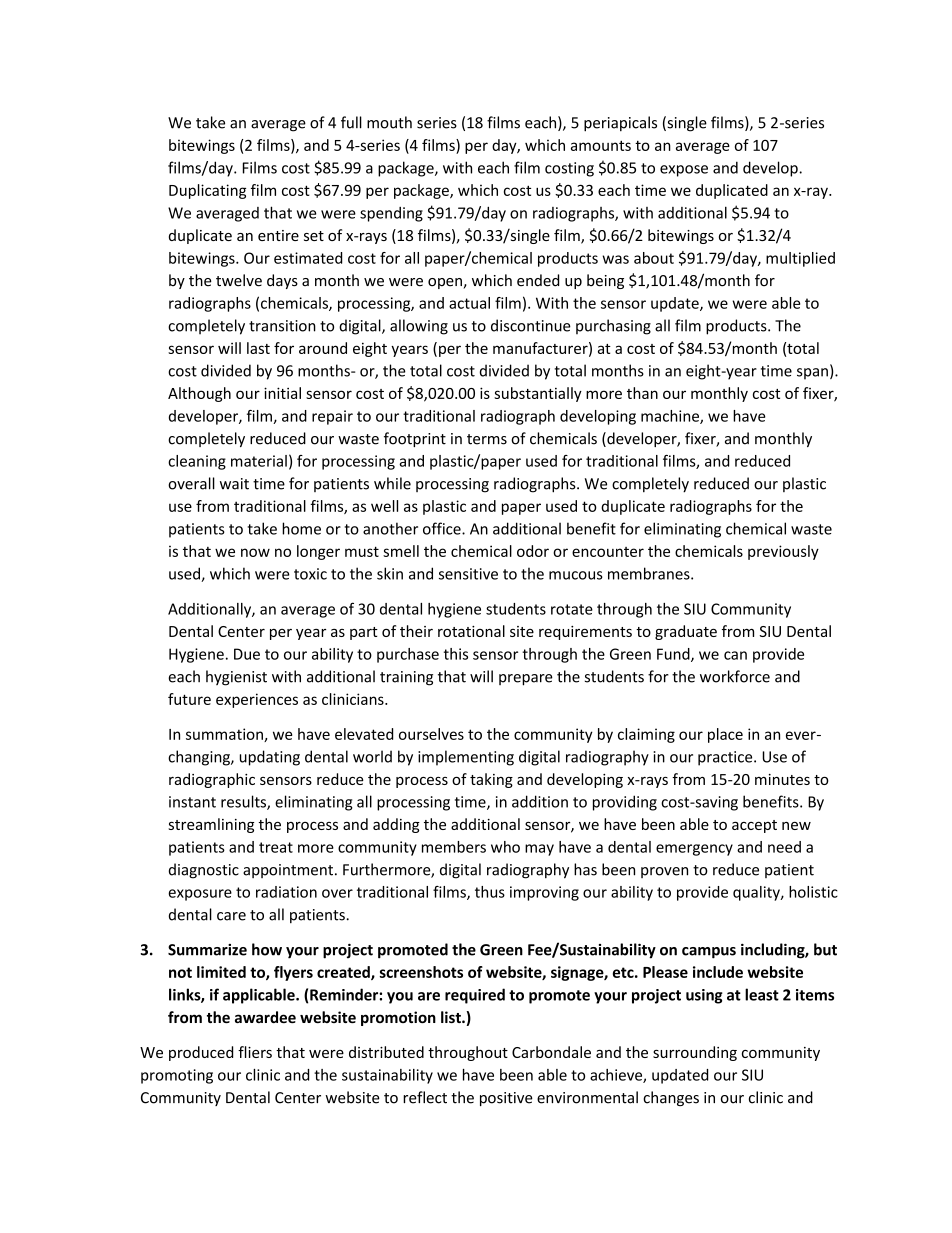 The image size is (952, 1233). Describe the element at coordinates (671, 417) in the screenshot. I see `machine` at that location.
